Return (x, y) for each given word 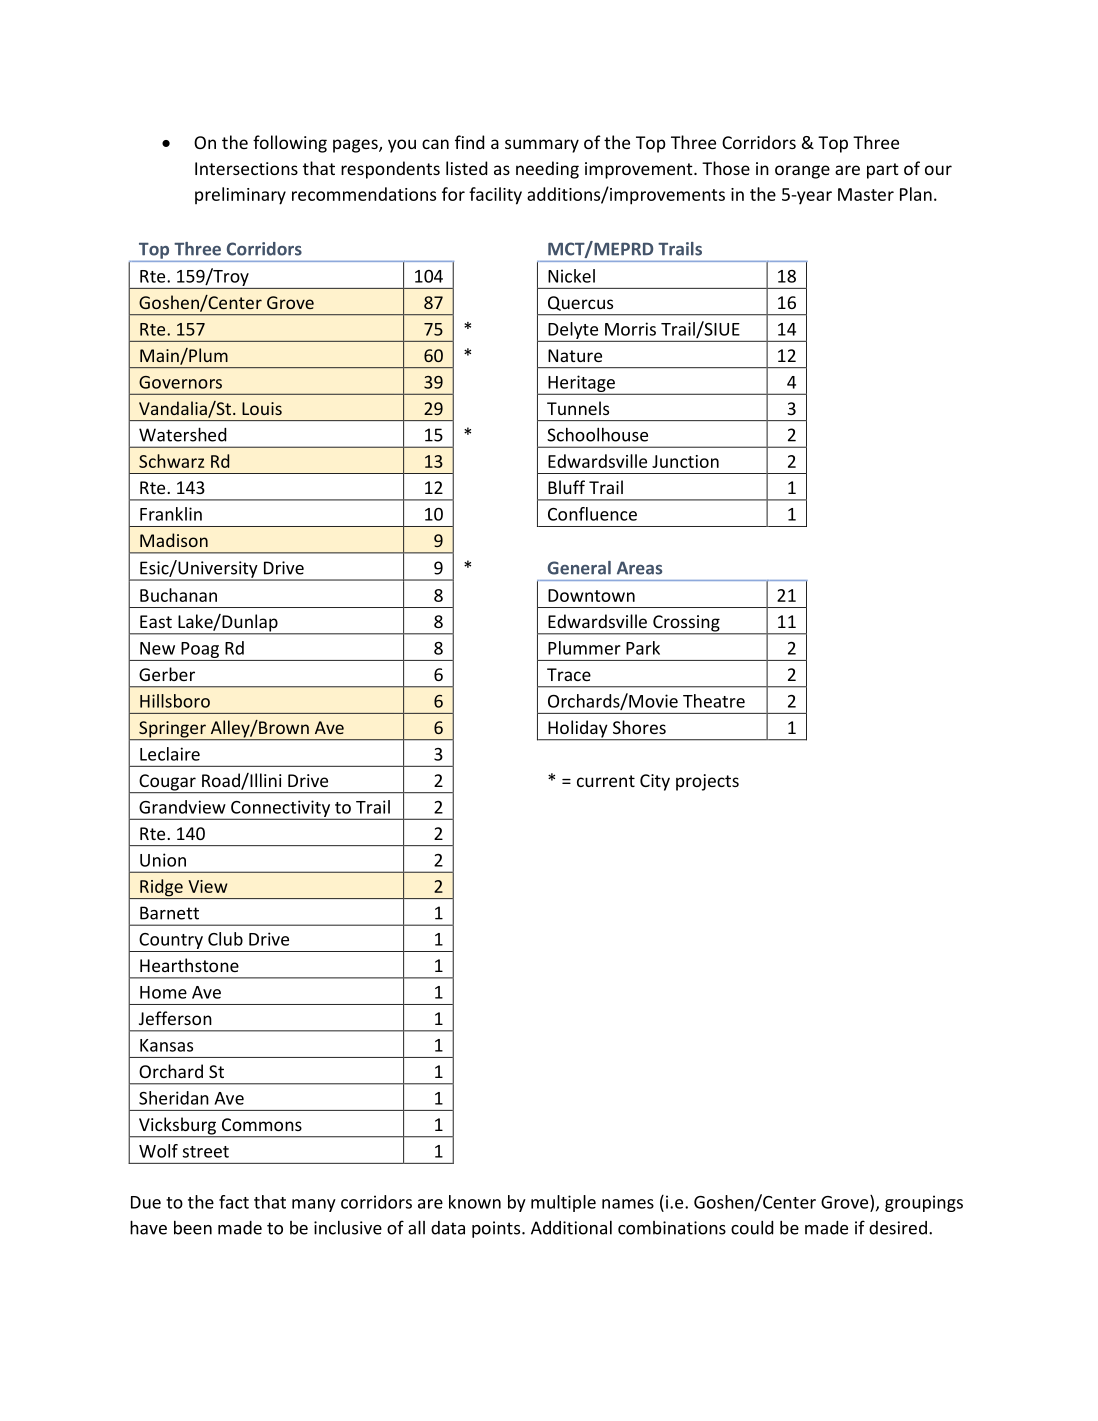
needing (547, 170)
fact (234, 1202)
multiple (563, 1203)
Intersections (246, 168)
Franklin (171, 514)
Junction (685, 461)
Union (163, 860)
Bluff (566, 487)
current (606, 781)
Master (866, 194)
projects (707, 782)
